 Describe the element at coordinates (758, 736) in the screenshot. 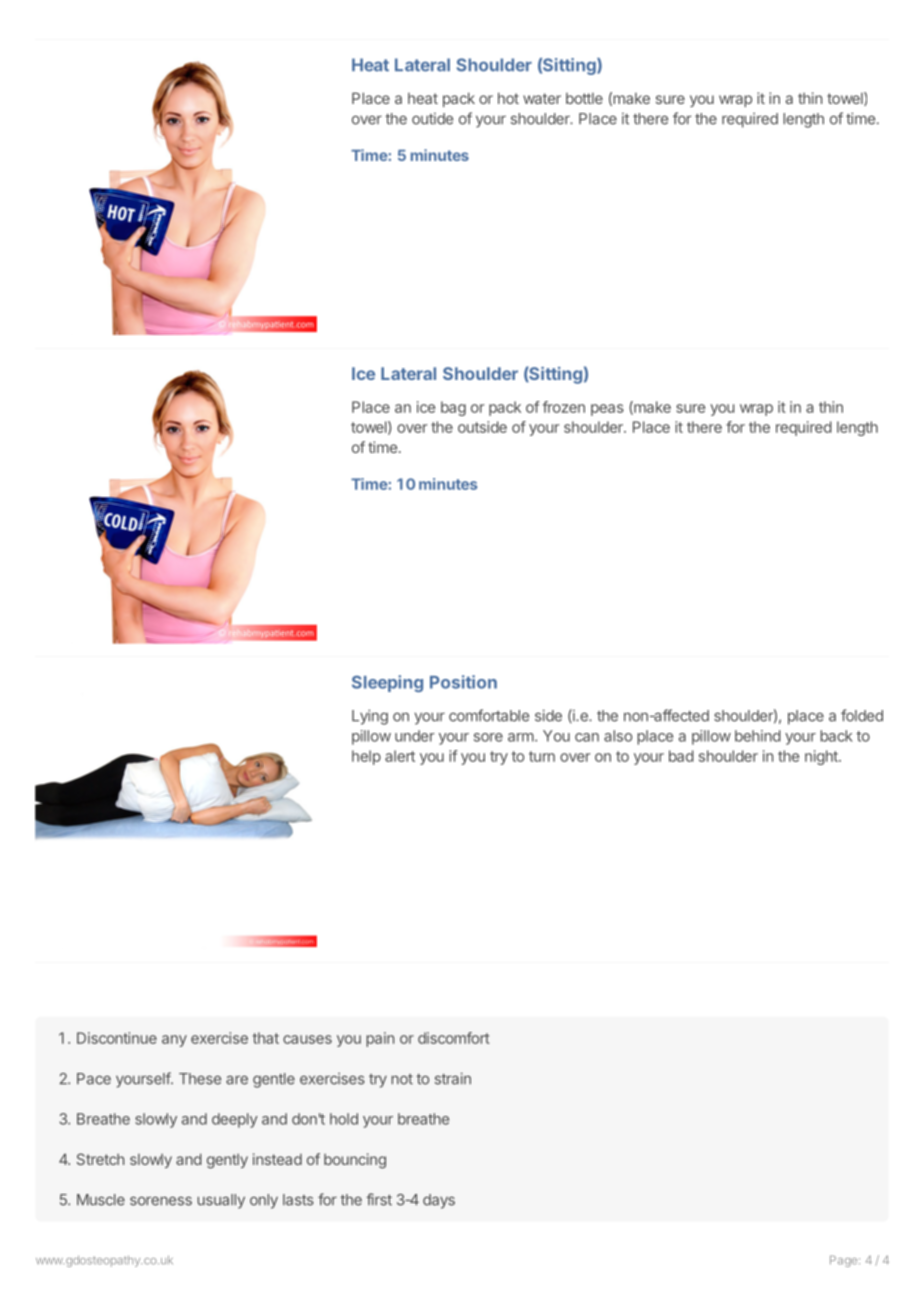

I see `behind` at that location.
